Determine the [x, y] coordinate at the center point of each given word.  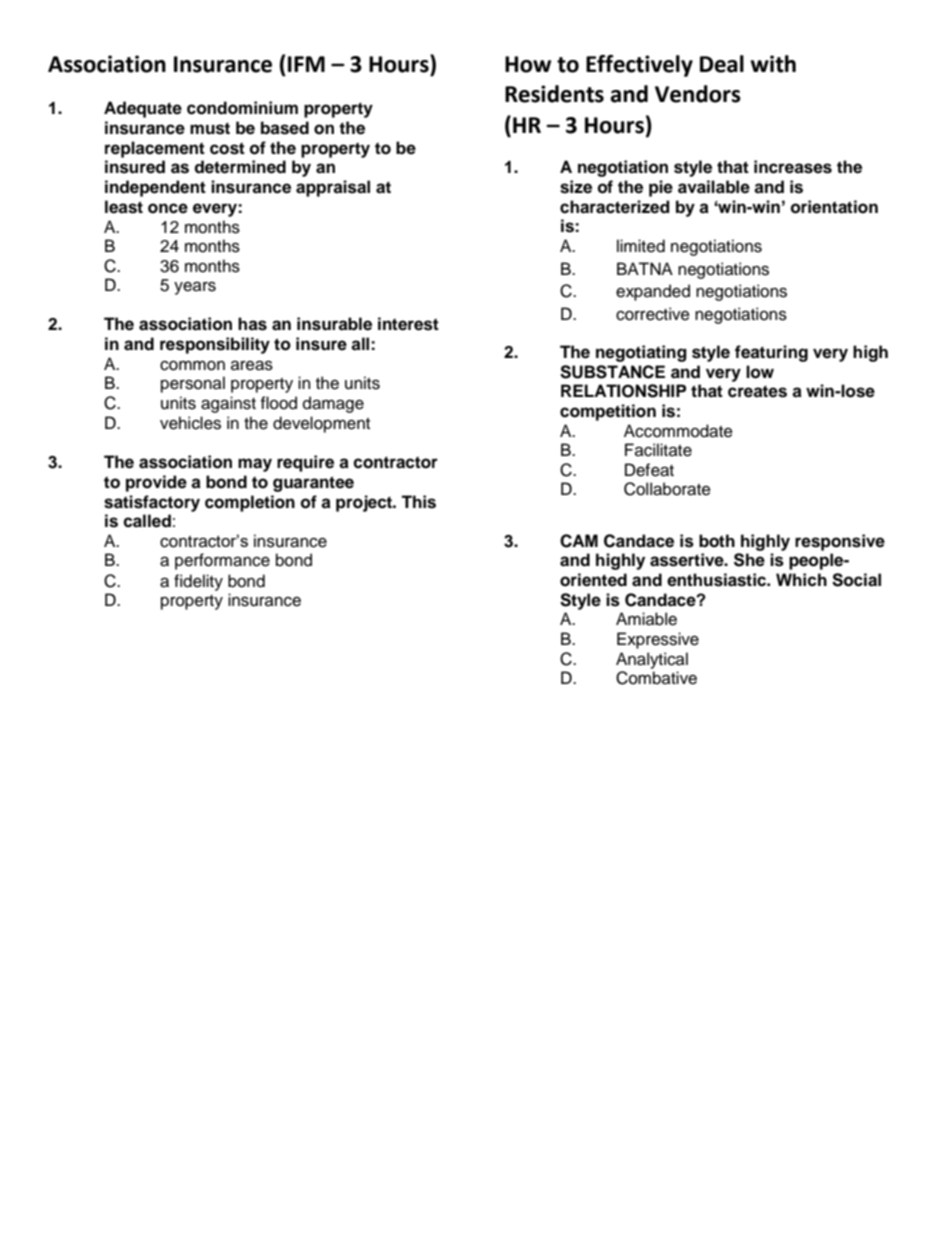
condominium [242, 108]
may [255, 465]
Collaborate [667, 489]
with [773, 64]
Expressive [658, 640]
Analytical [652, 660]
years [195, 288]
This [418, 502]
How [528, 64]
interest [408, 324]
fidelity [198, 582]
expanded [653, 292]
